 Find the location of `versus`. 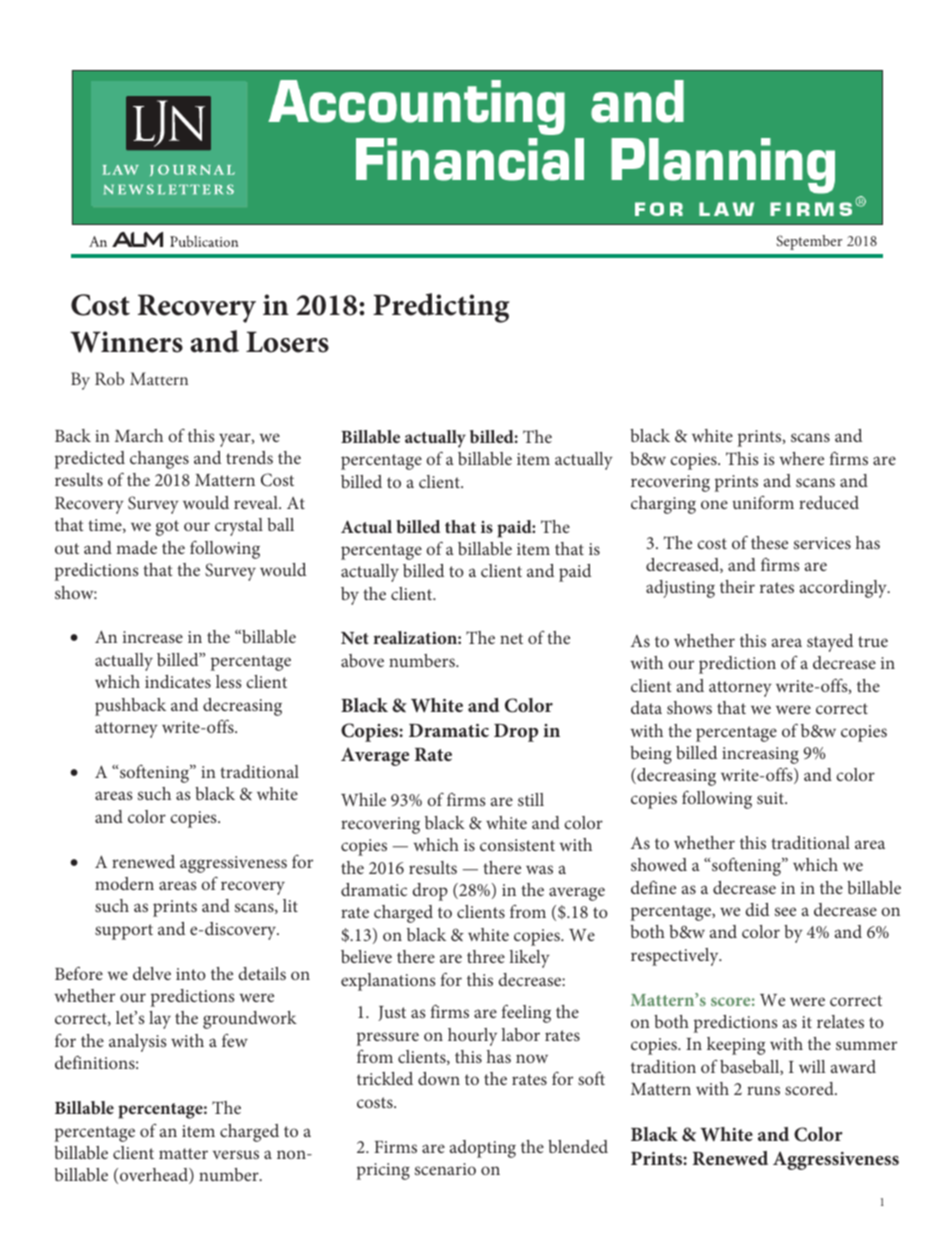

versus is located at coordinates (236, 1154).
